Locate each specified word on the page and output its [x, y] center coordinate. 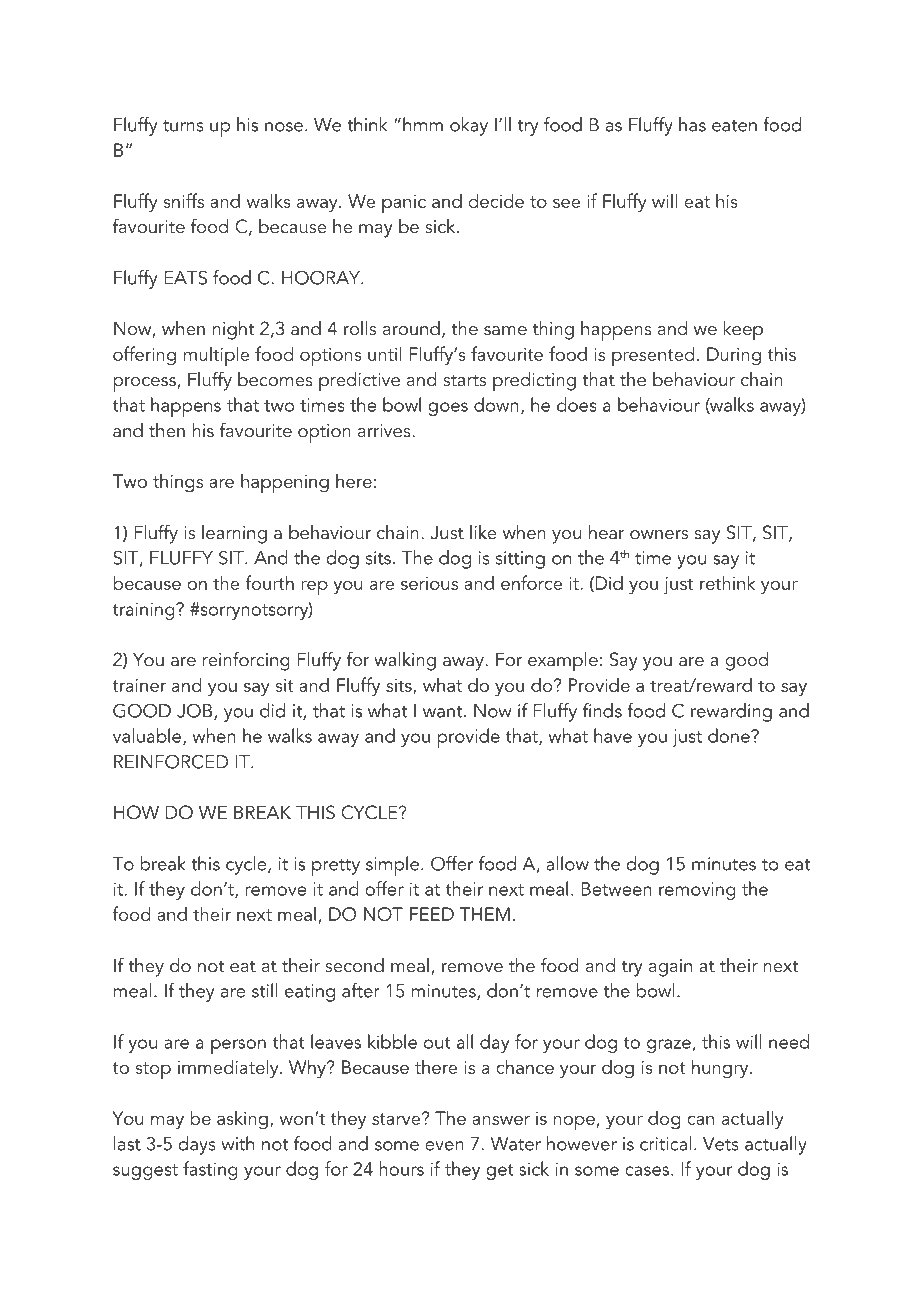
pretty [336, 867]
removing [697, 891]
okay [469, 126]
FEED [432, 914]
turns [183, 126]
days [197, 1145]
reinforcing [246, 661]
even [444, 1146]
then [167, 430]
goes [448, 409]
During [734, 356]
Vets [721, 1144]
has [692, 124]
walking [405, 661]
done [730, 735]
